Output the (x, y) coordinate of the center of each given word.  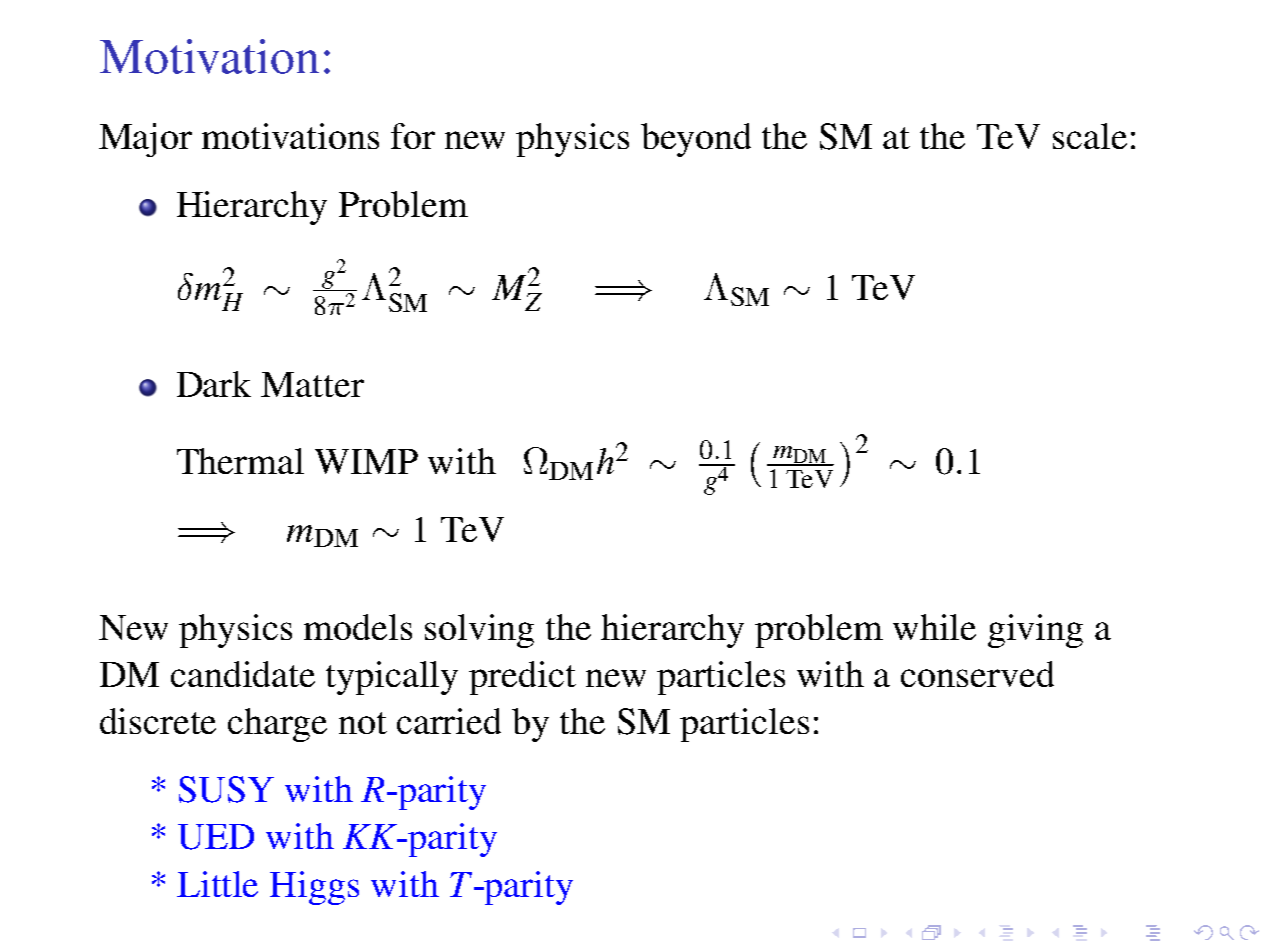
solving (479, 631)
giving (1035, 631)
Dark (214, 384)
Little (217, 884)
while (934, 627)
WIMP (366, 461)
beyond (696, 140)
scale (1090, 136)
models (358, 627)
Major (145, 140)
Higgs (314, 888)
